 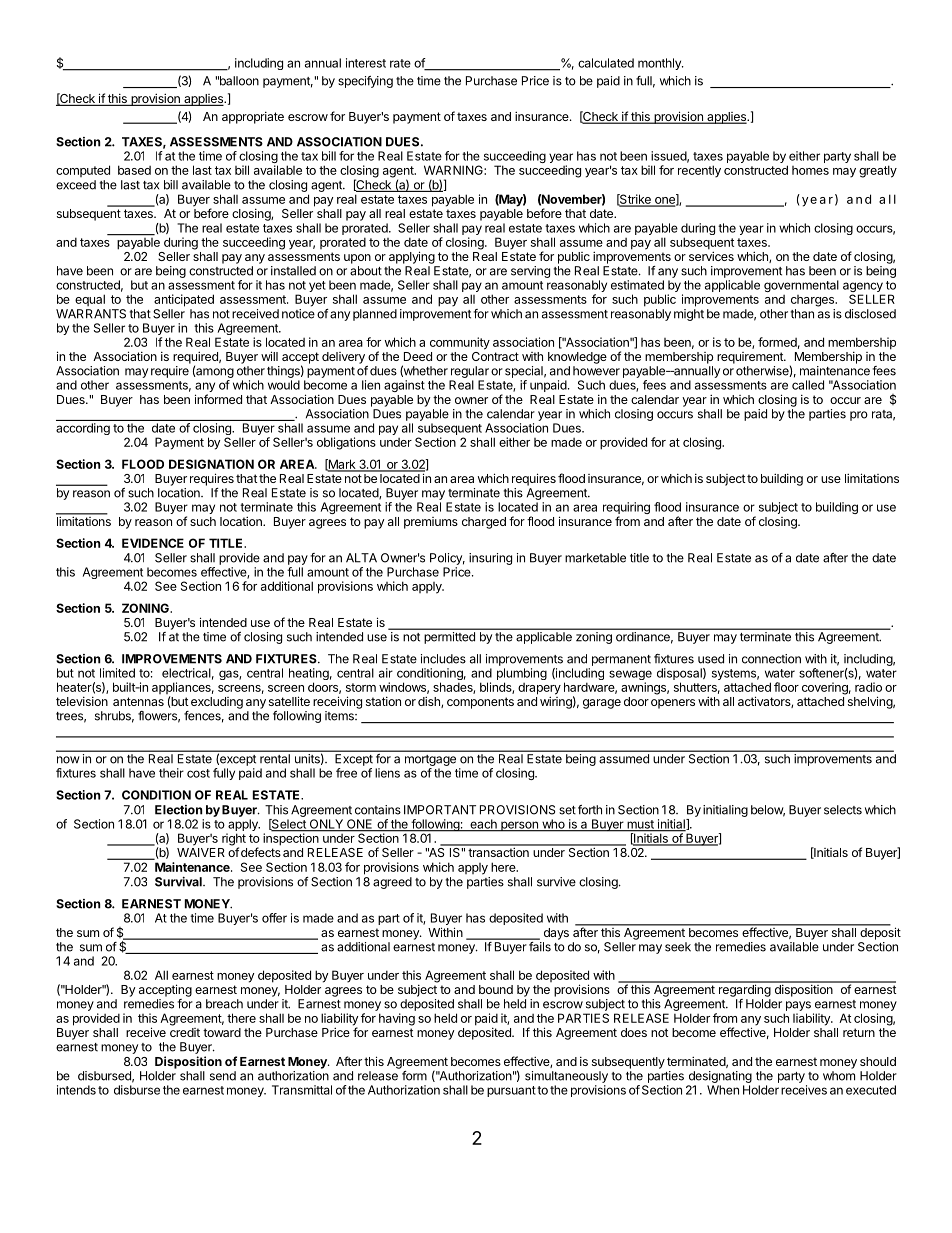 What do you see at coordinates (771, 659) in the document?
I see `connection` at bounding box center [771, 659].
